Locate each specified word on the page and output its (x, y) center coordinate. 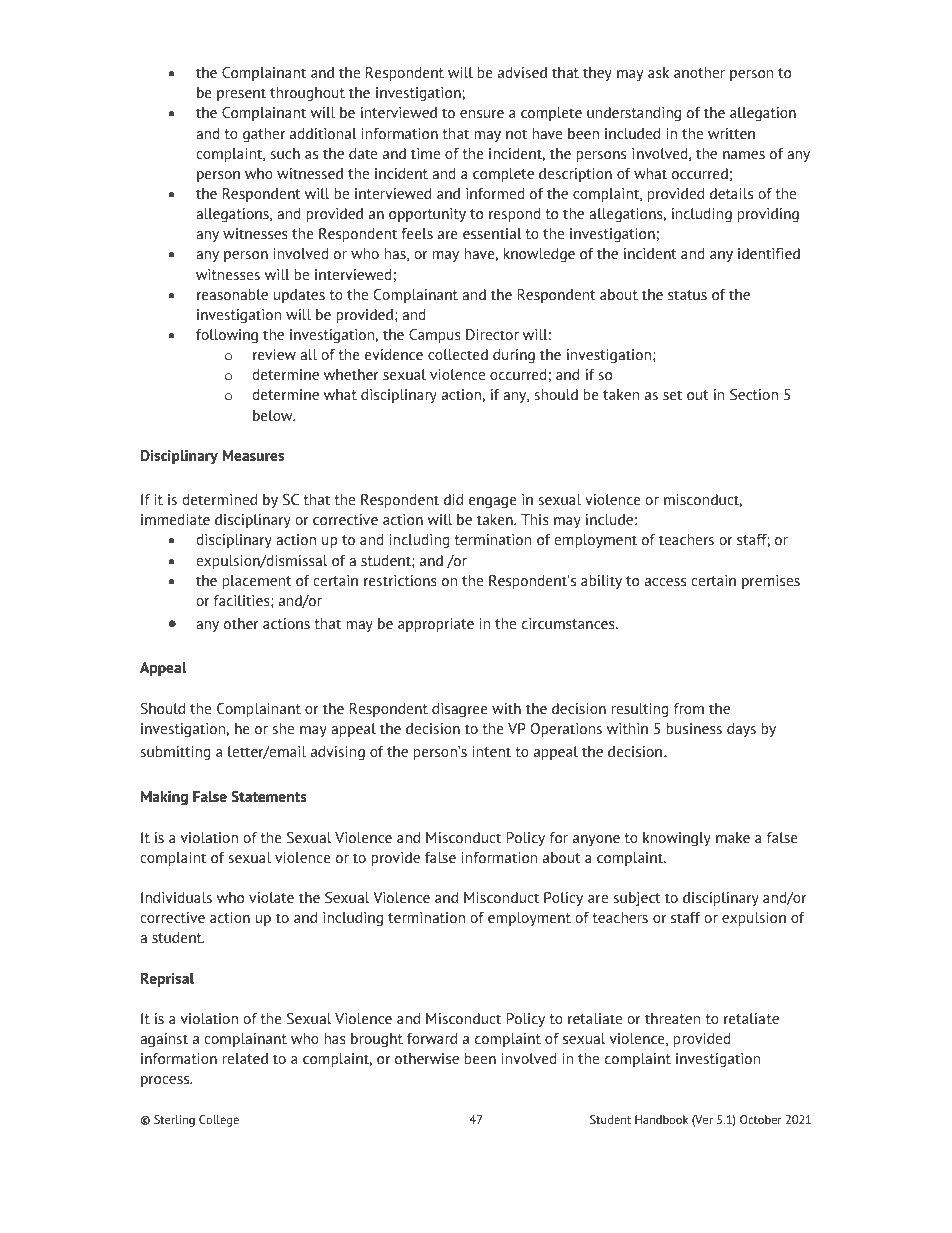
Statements (269, 797)
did (453, 499)
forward (432, 1038)
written (731, 133)
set (672, 395)
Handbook (661, 1119)
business (694, 728)
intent (492, 751)
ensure (482, 114)
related (245, 1058)
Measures (253, 455)
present (241, 94)
